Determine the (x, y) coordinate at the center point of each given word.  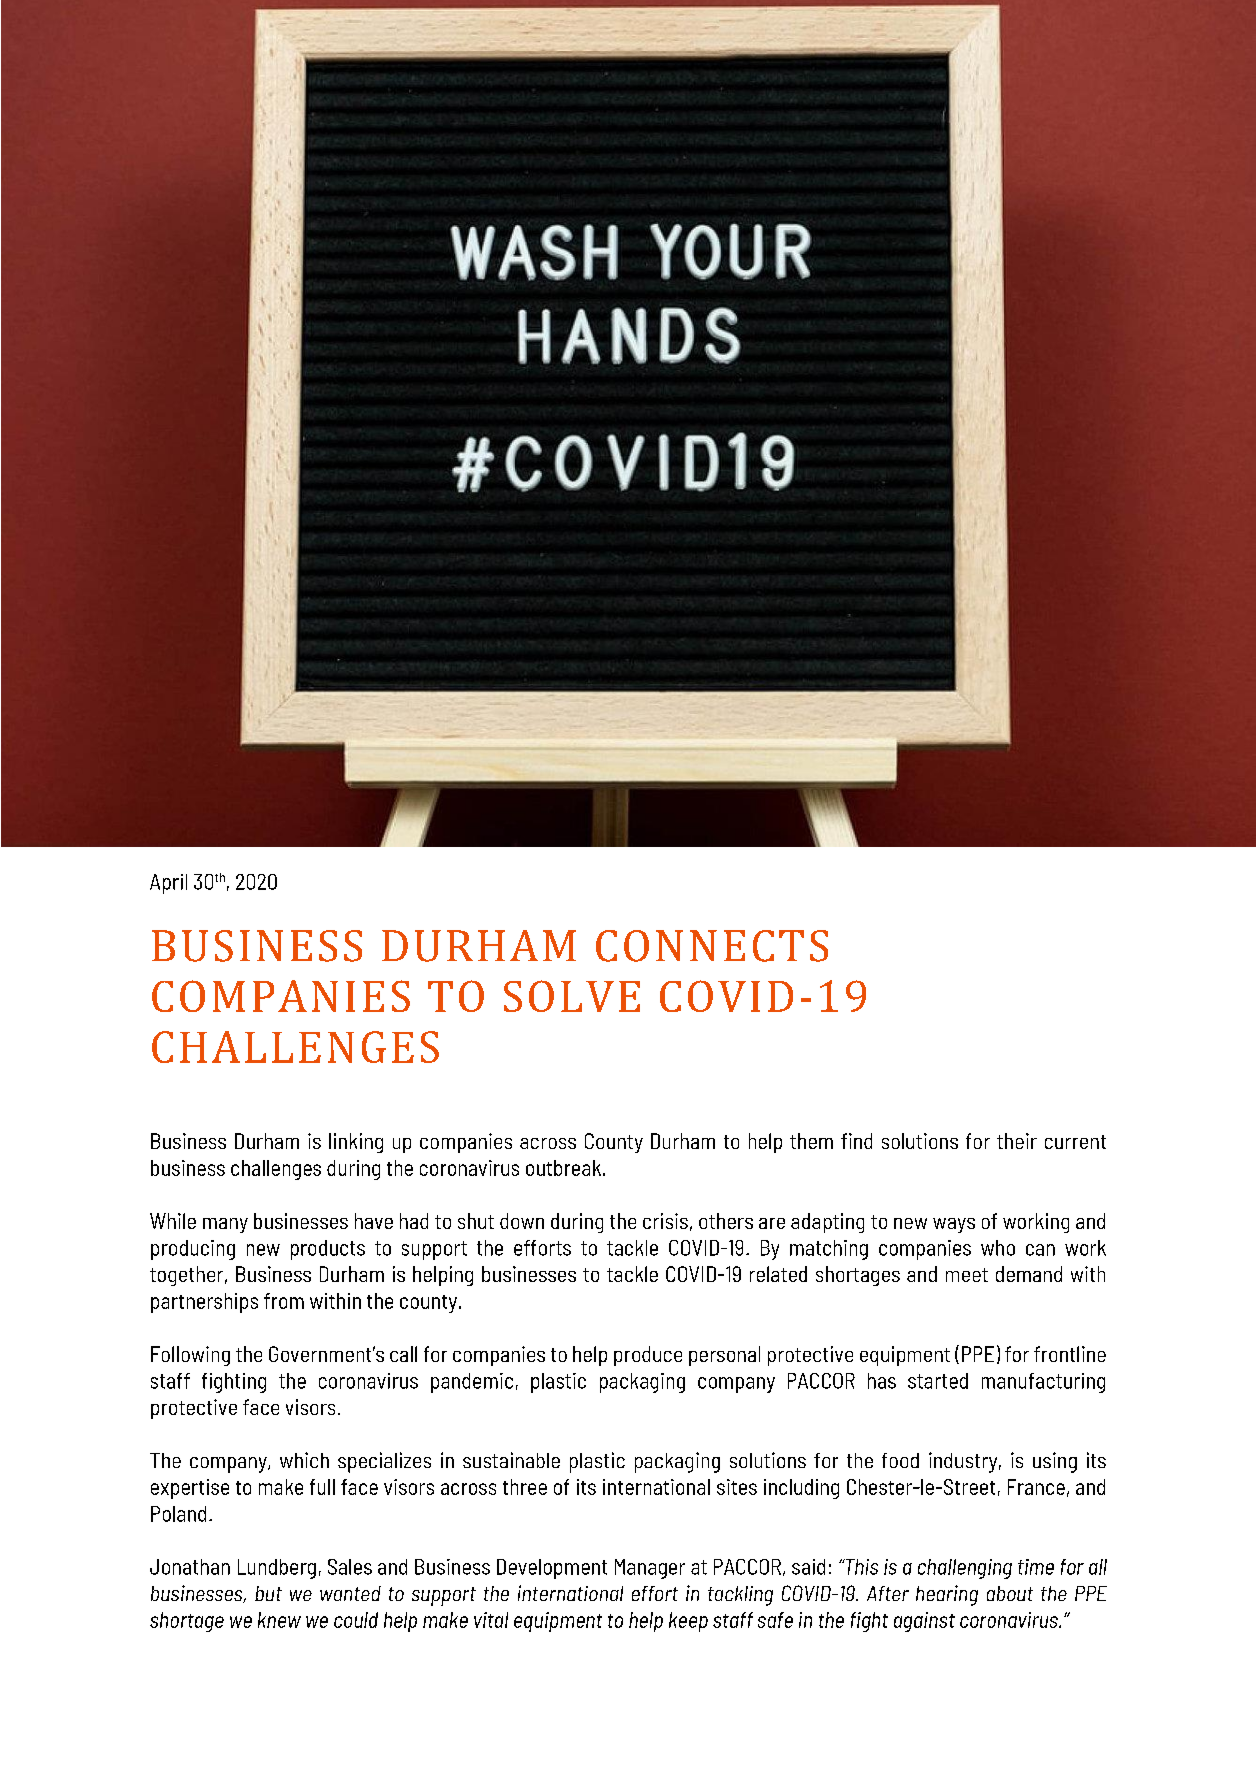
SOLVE (572, 996)
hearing (947, 1595)
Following (190, 1356)
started (938, 1381)
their (1017, 1141)
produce (648, 1356)
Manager (650, 1569)
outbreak (563, 1168)
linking (356, 1143)
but (268, 1593)
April (168, 884)
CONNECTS (712, 946)
